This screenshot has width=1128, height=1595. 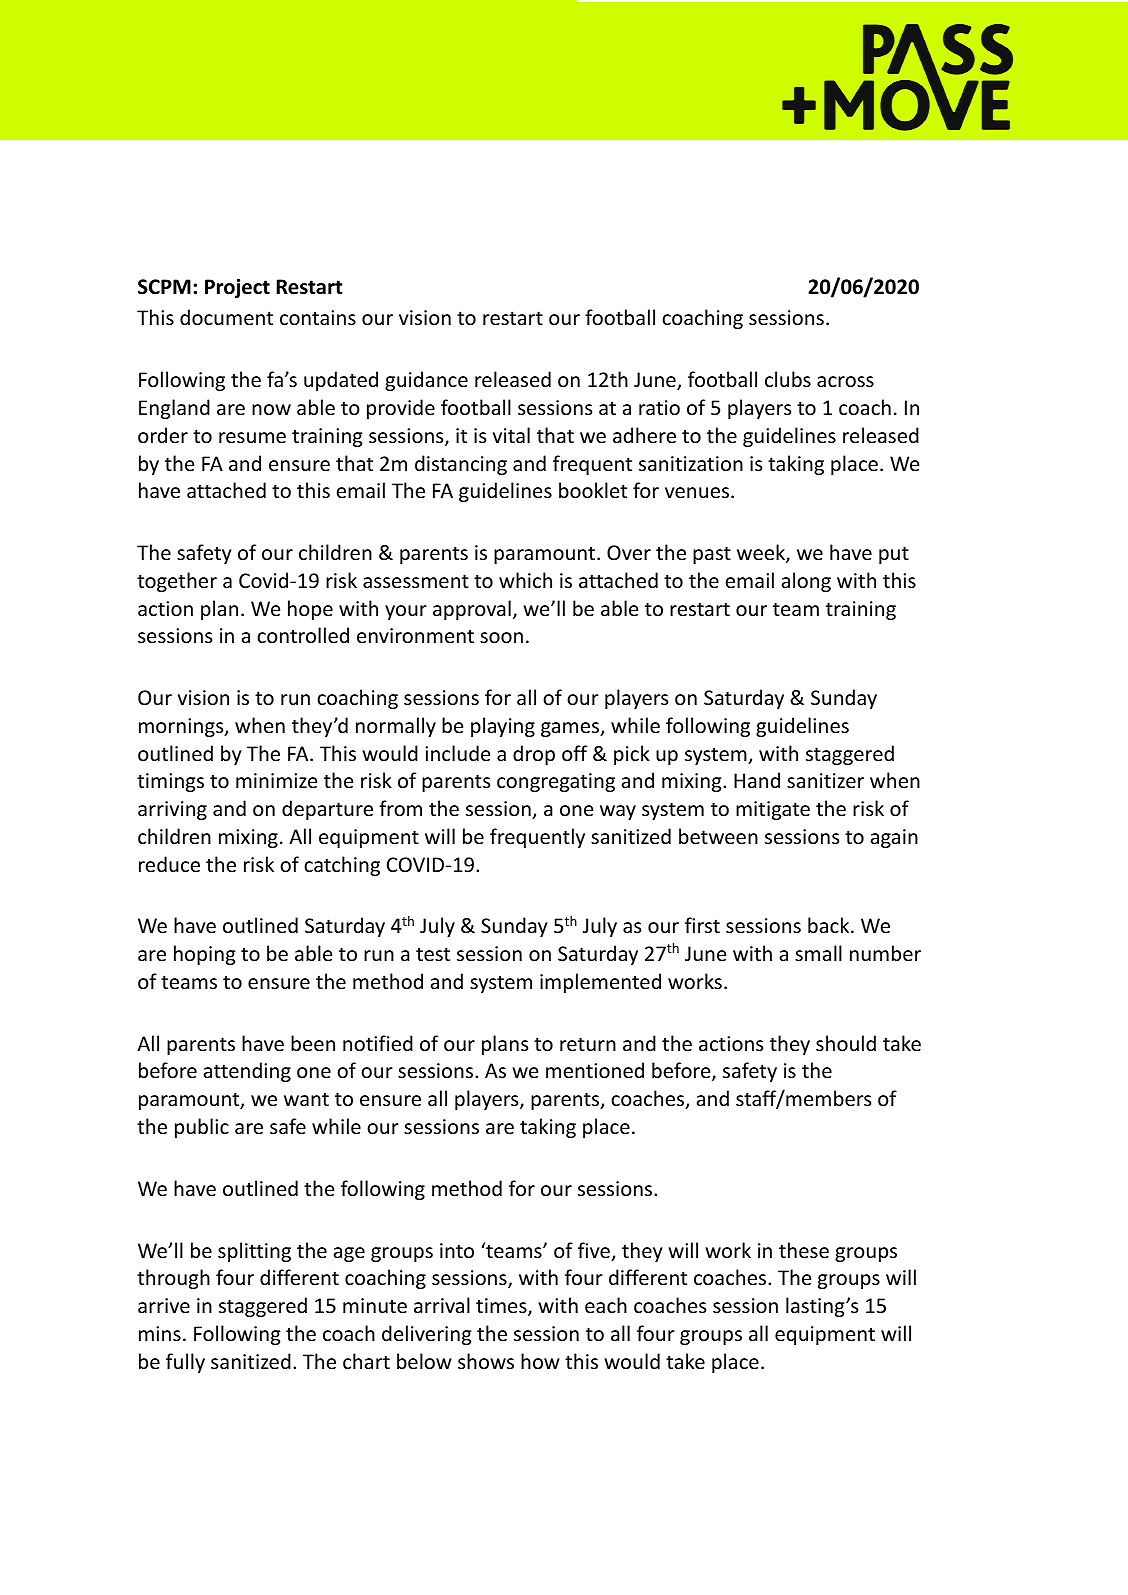 I want to click on which, so click(x=525, y=580).
